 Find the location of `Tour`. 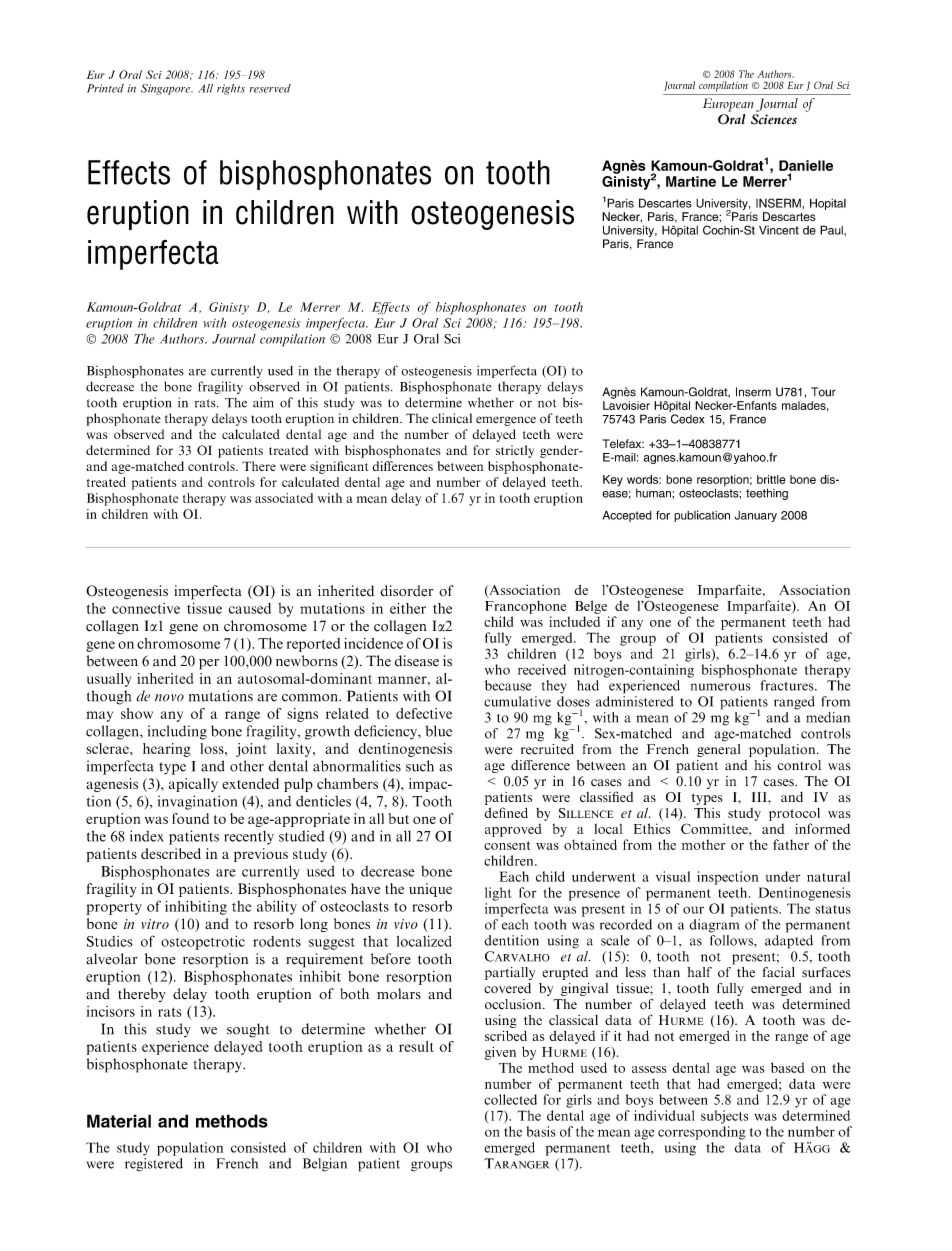

Tour is located at coordinates (823, 392).
